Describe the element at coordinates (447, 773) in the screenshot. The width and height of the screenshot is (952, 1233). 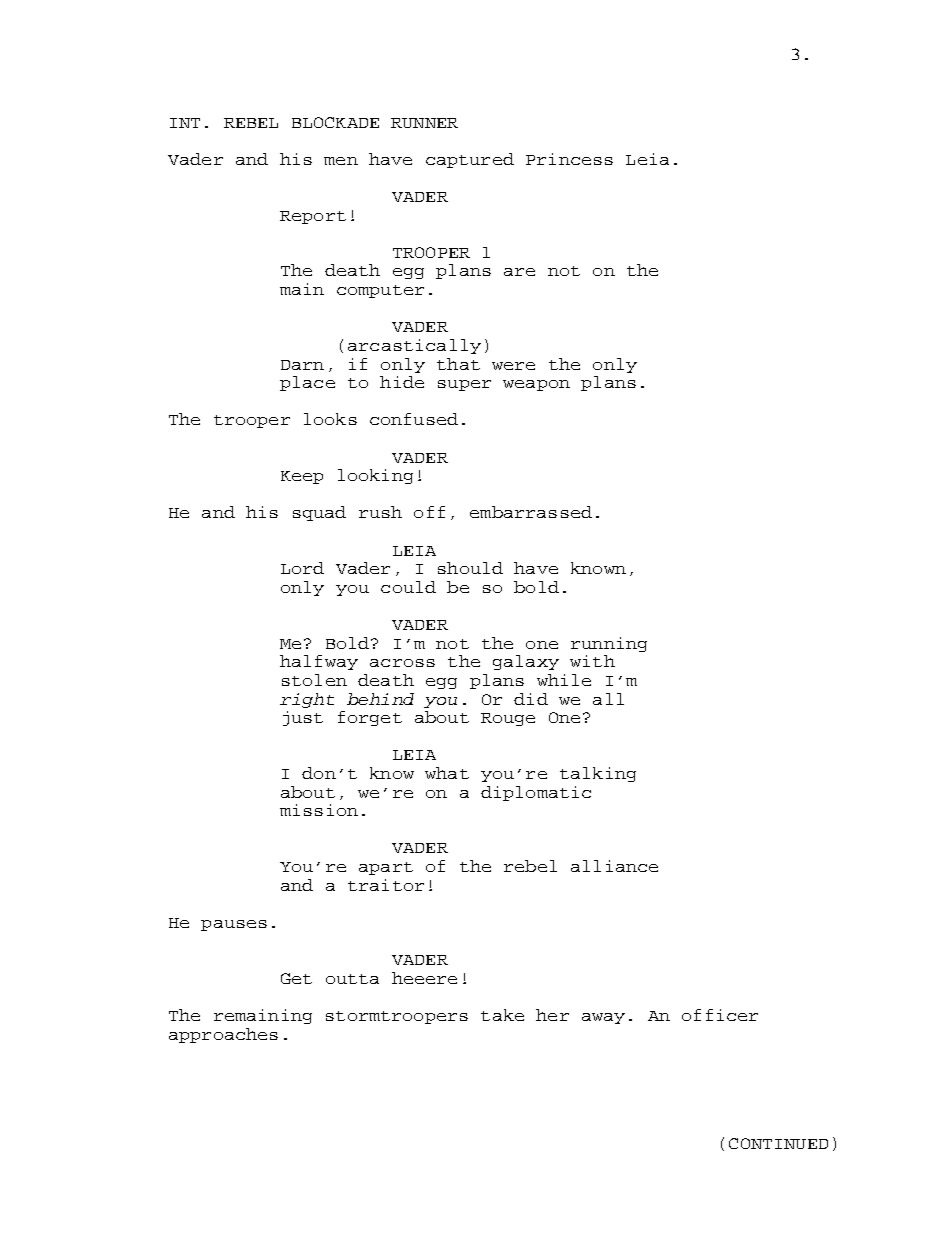
I see `what` at that location.
